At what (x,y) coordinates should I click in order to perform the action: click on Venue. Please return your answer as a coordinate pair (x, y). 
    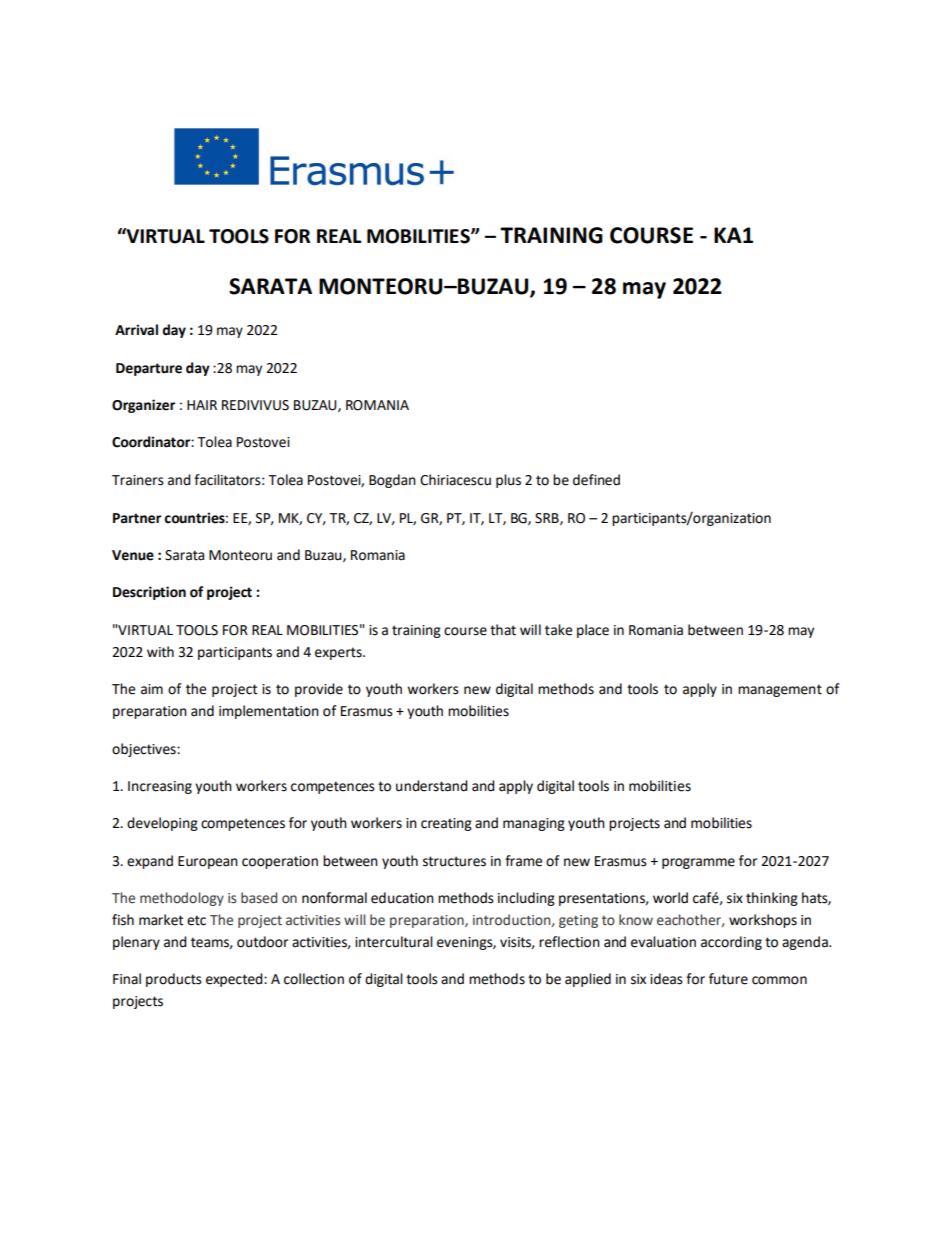
    Looking at the image, I should click on (133, 555).
